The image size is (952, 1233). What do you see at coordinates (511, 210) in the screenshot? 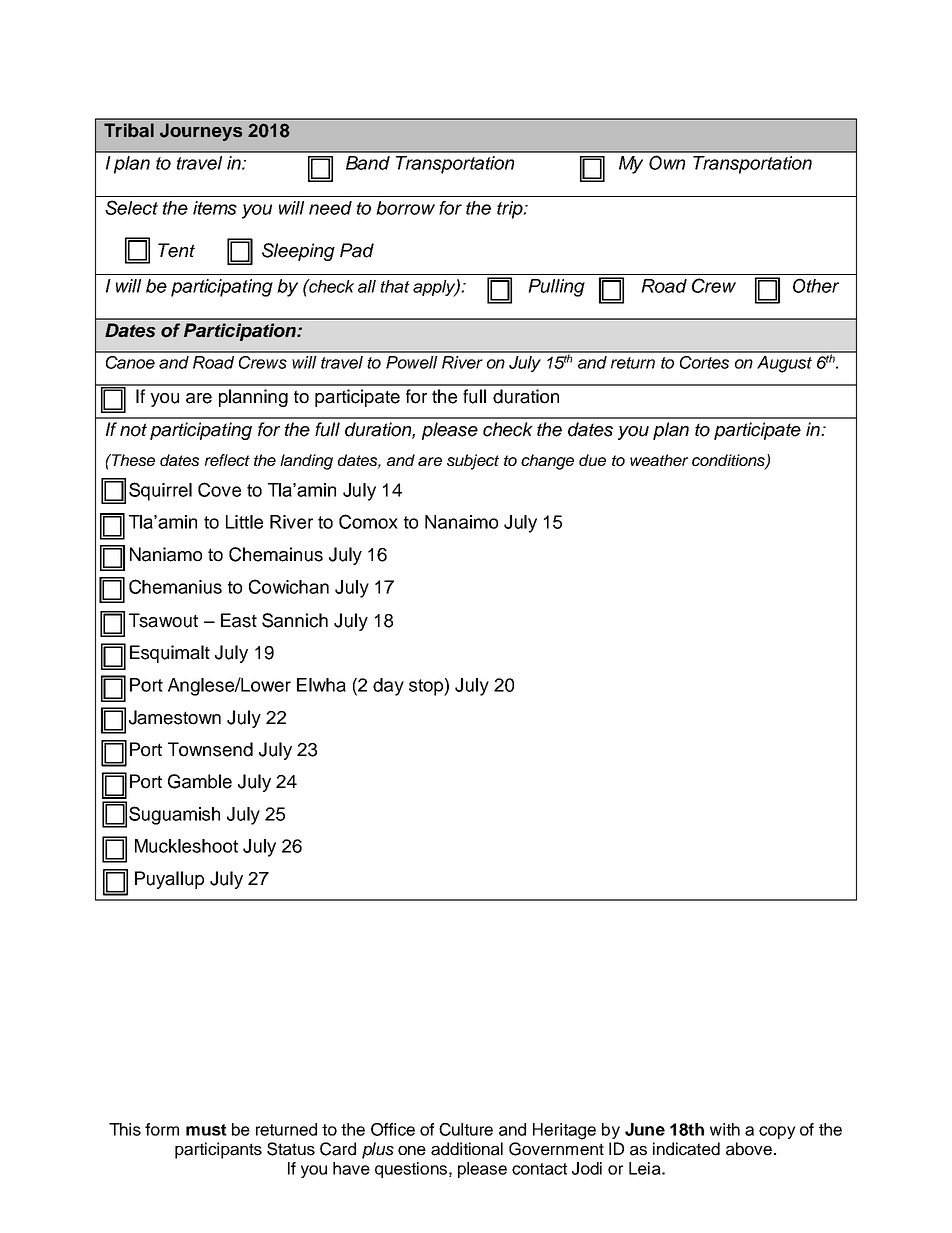
I see `trip` at bounding box center [511, 210].
